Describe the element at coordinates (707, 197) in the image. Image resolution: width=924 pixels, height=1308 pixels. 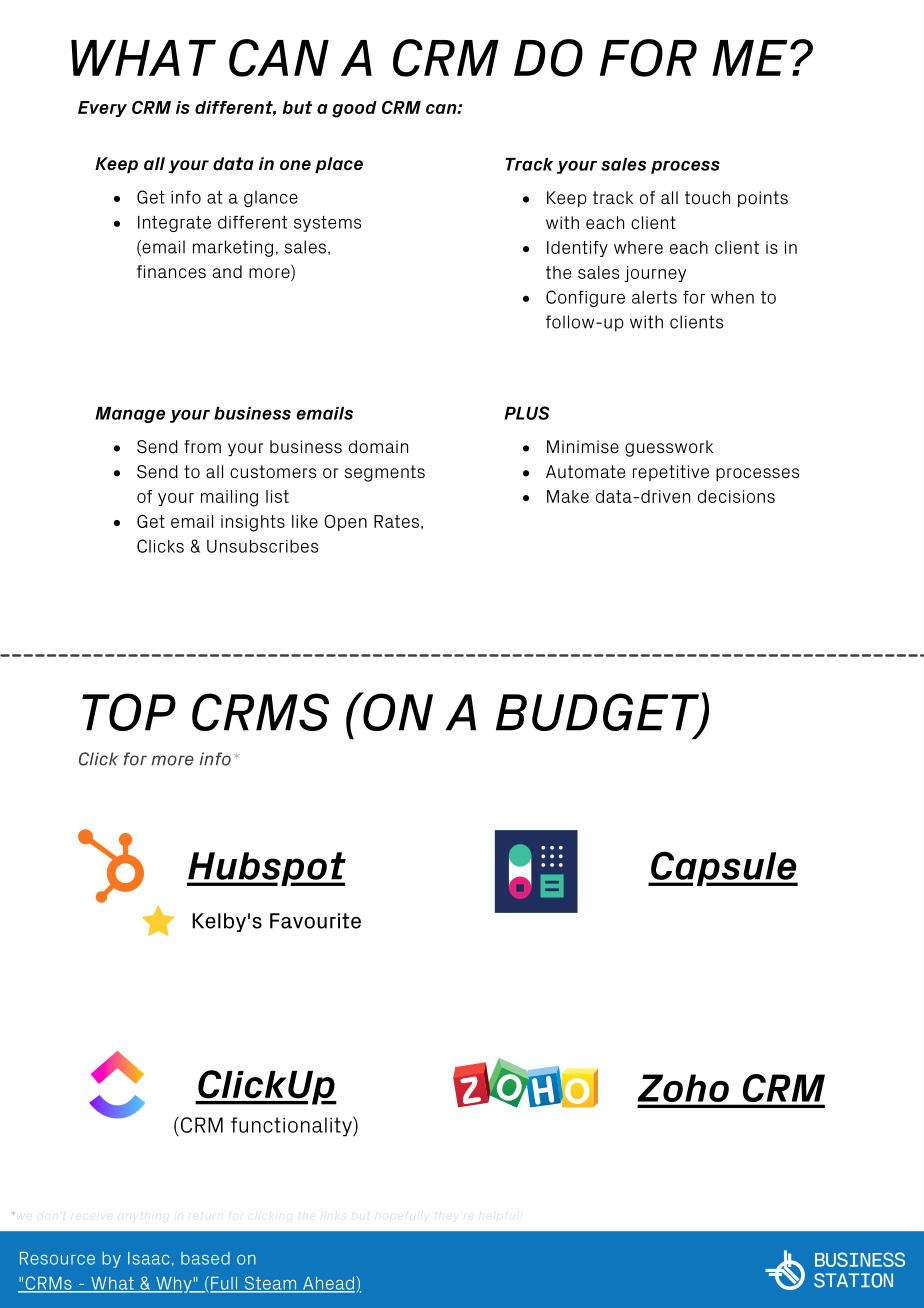
I see `touch` at that location.
